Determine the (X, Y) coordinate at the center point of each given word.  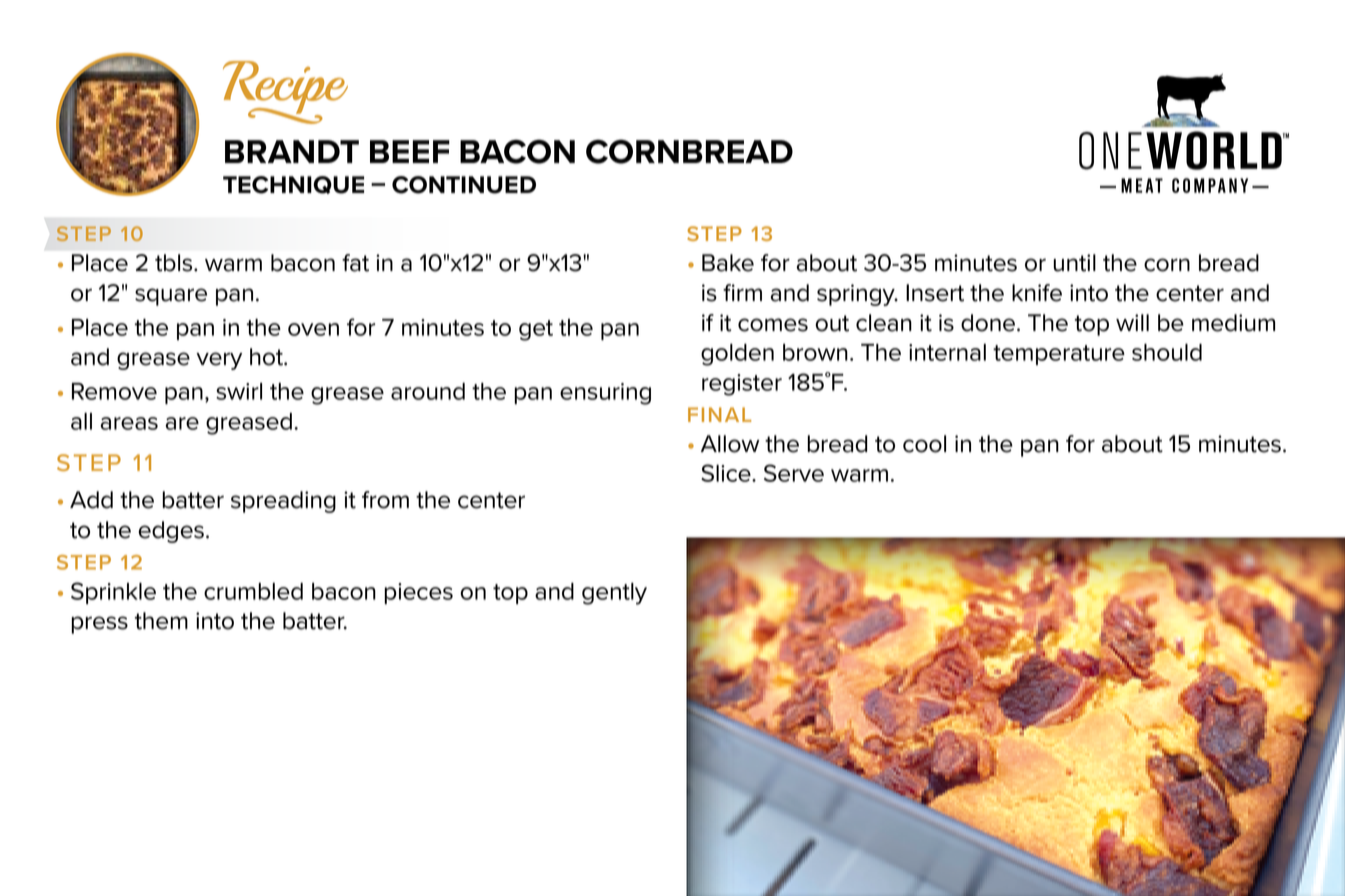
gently (614, 594)
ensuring (605, 394)
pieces (418, 593)
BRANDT (292, 151)
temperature (1059, 355)
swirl (239, 391)
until (1075, 263)
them (161, 621)
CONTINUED (464, 185)
